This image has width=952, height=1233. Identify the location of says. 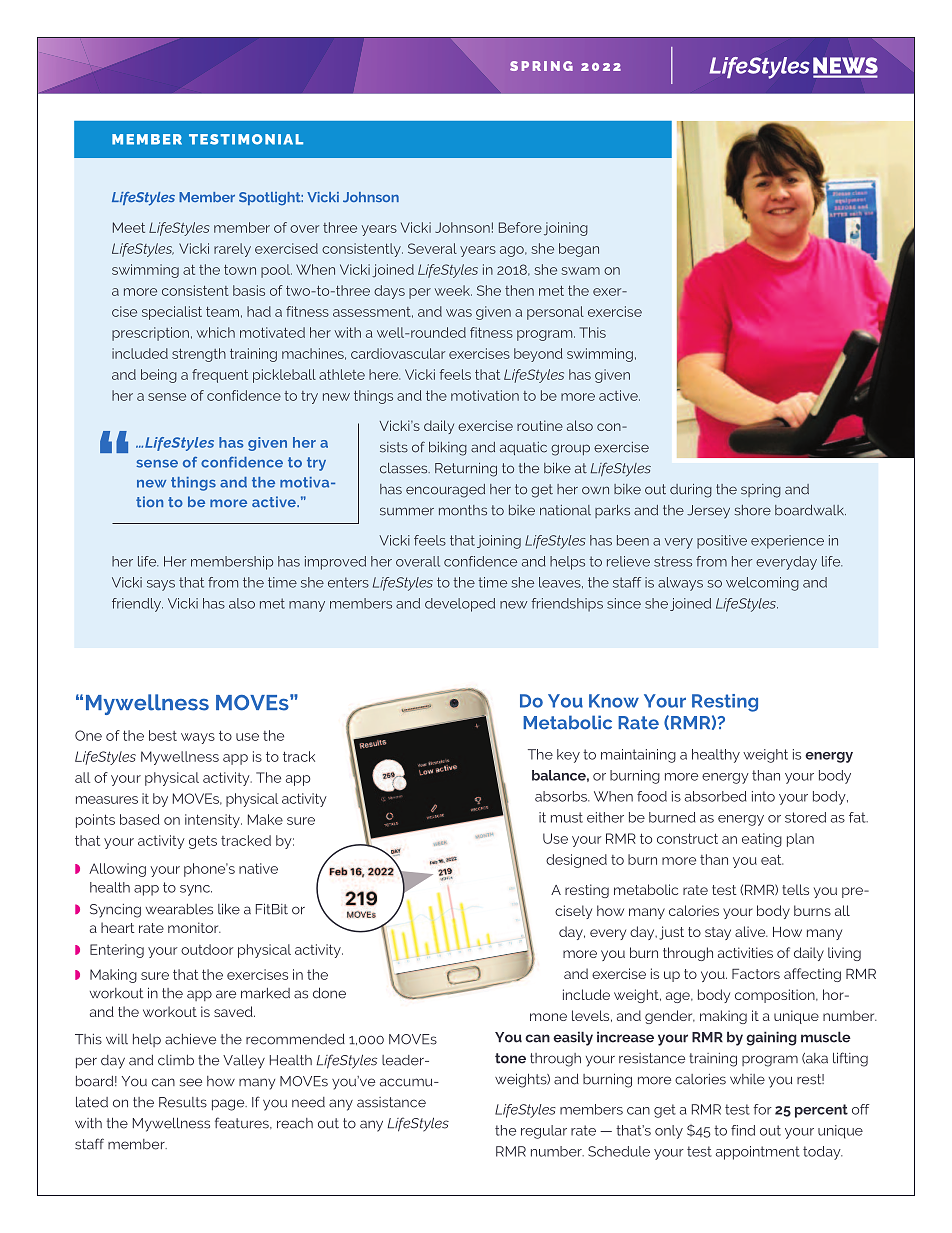
(161, 585).
